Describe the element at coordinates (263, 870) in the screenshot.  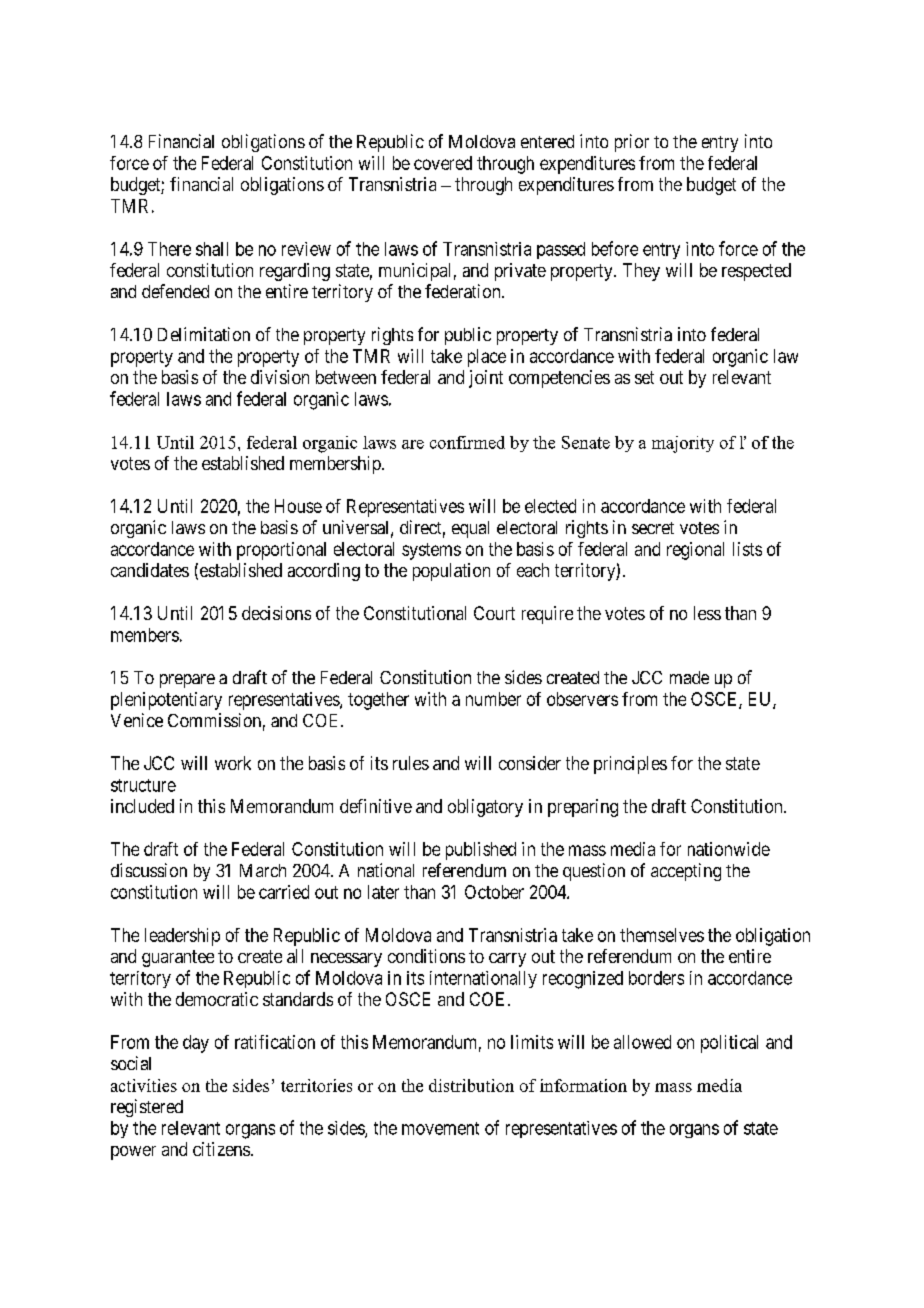
I see `March` at that location.
